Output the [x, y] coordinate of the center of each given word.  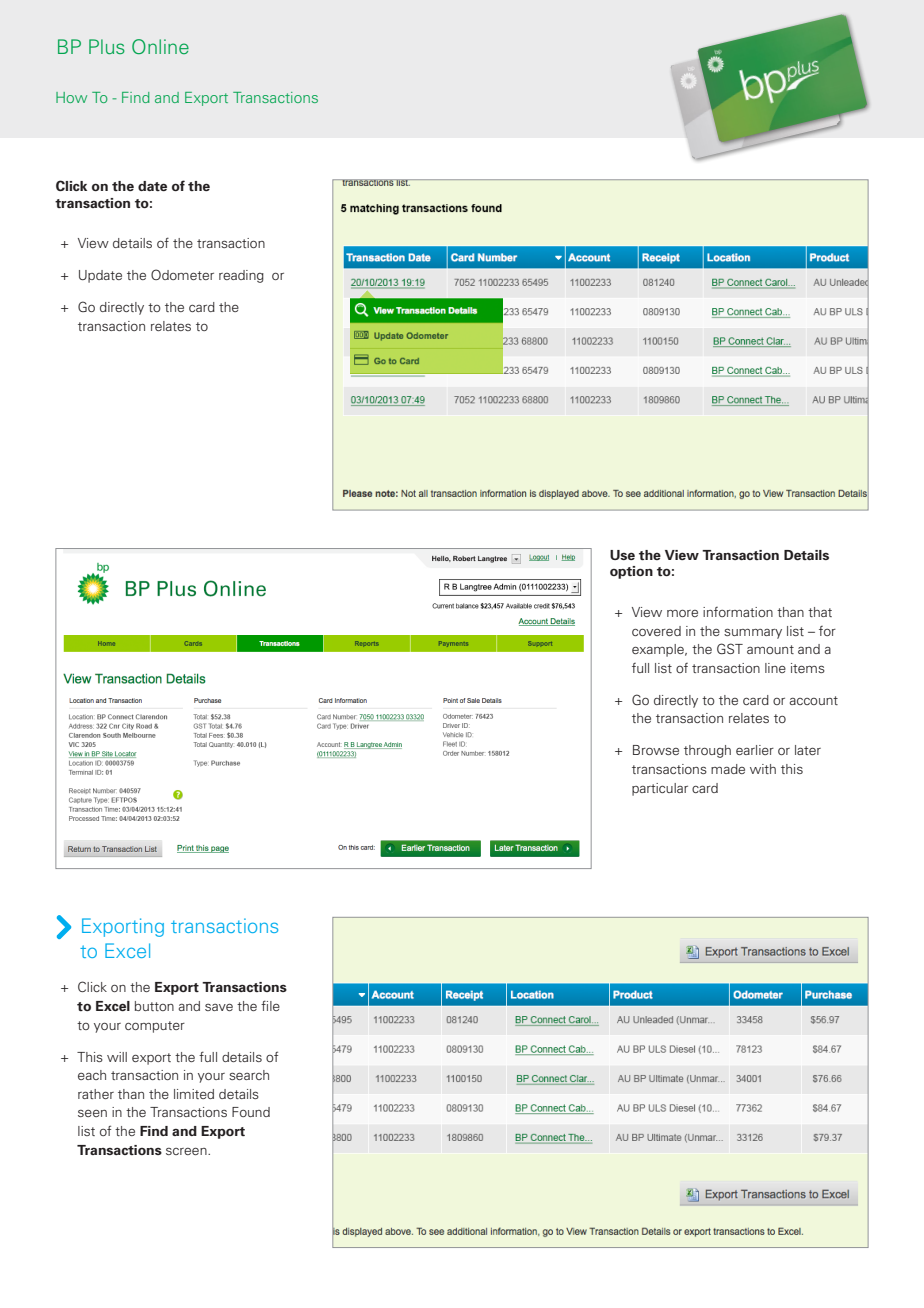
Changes [82, 566]
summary [753, 633]
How [71, 97]
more [682, 613]
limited [194, 1094]
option [631, 572]
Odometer [182, 274]
